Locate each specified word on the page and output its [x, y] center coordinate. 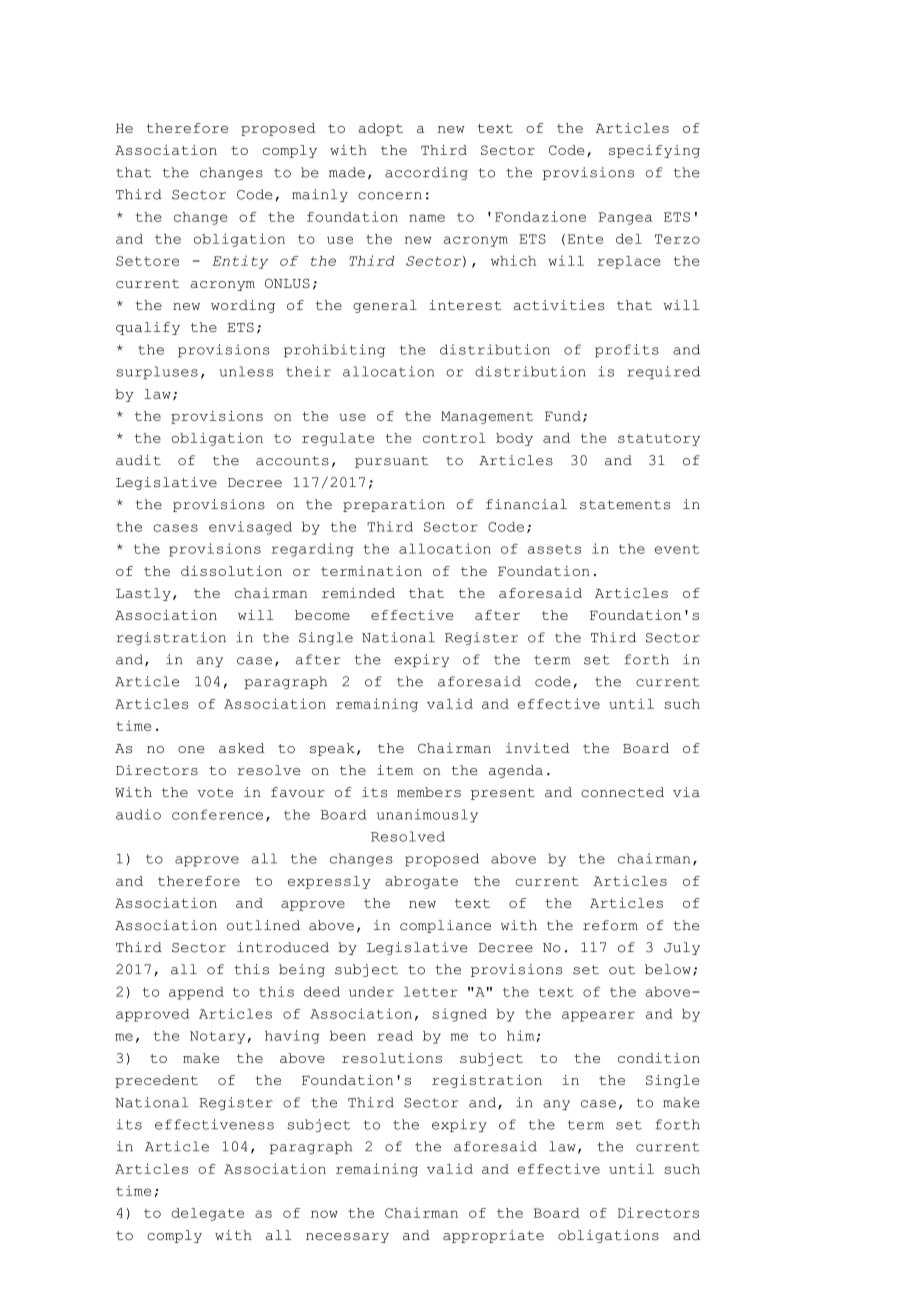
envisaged [250, 528]
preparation [394, 505]
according [426, 173]
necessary [347, 1238]
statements [625, 505]
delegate [207, 1214]
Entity [240, 262]
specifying [654, 151]
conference [217, 814]
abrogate [421, 882]
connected [622, 792]
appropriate [493, 1236]
